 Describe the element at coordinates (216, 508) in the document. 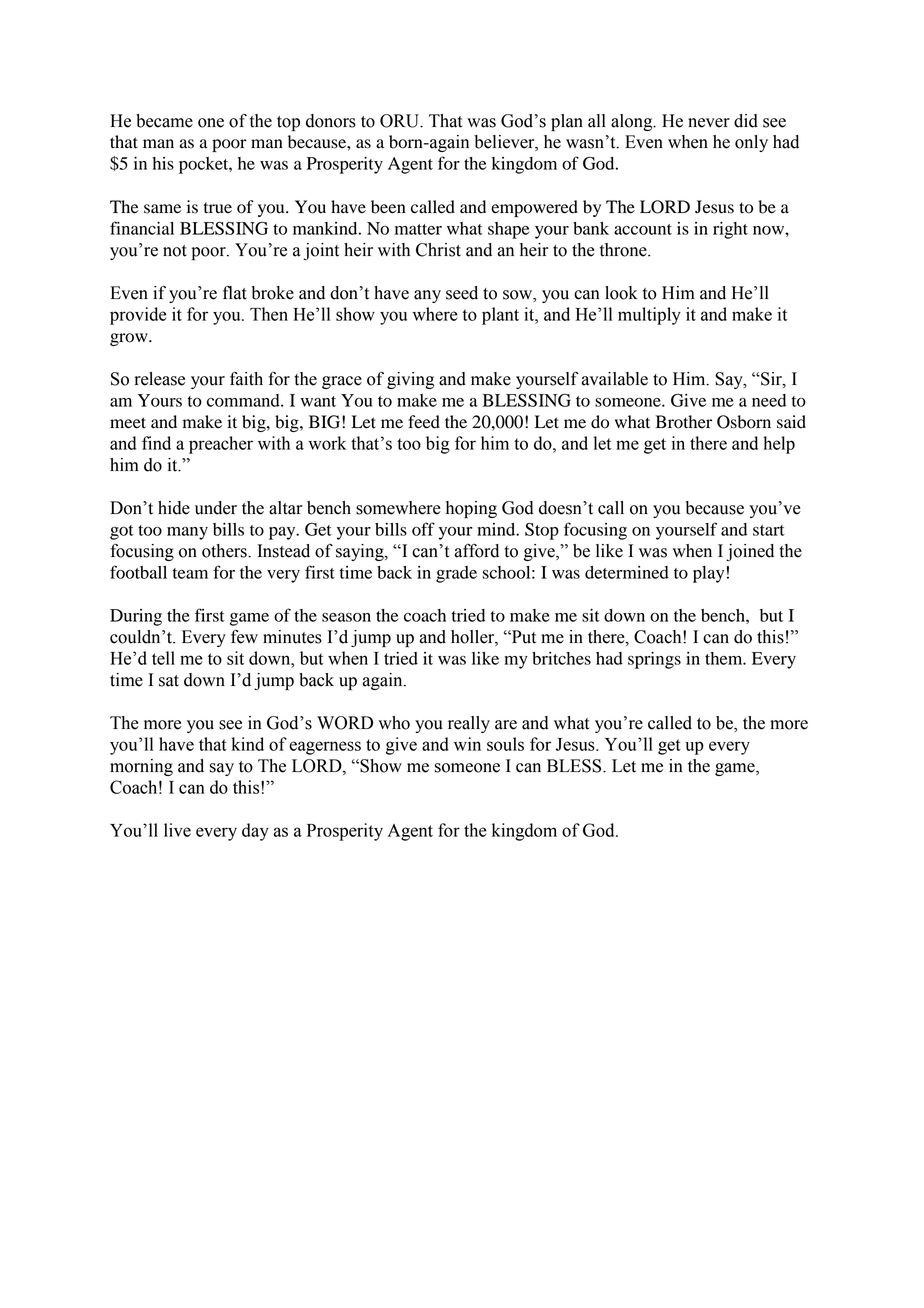

I see `under` at that location.
